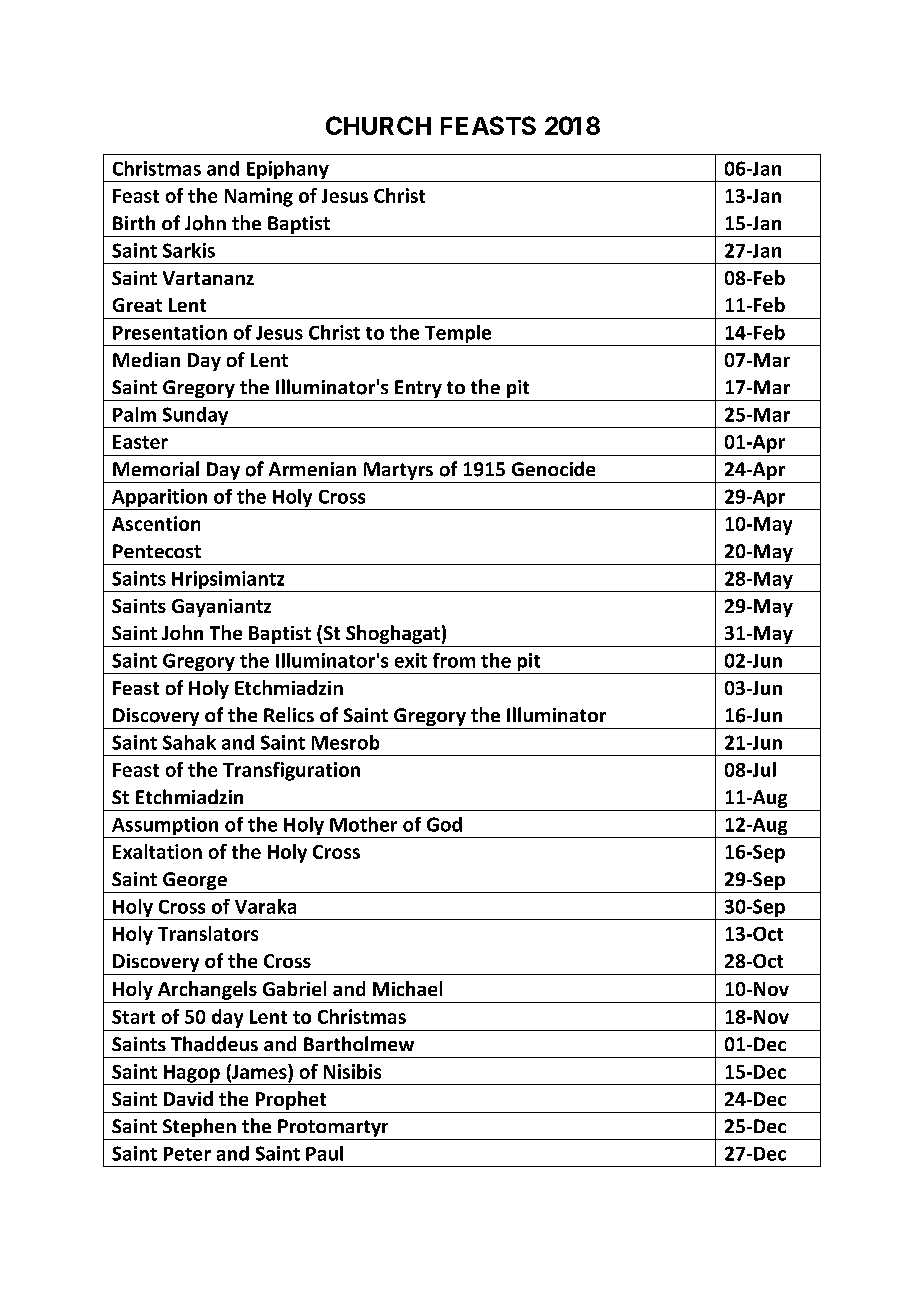 This screenshot has height=1308, width=924. What do you see at coordinates (324, 1153) in the screenshot?
I see `Paul` at bounding box center [324, 1153].
